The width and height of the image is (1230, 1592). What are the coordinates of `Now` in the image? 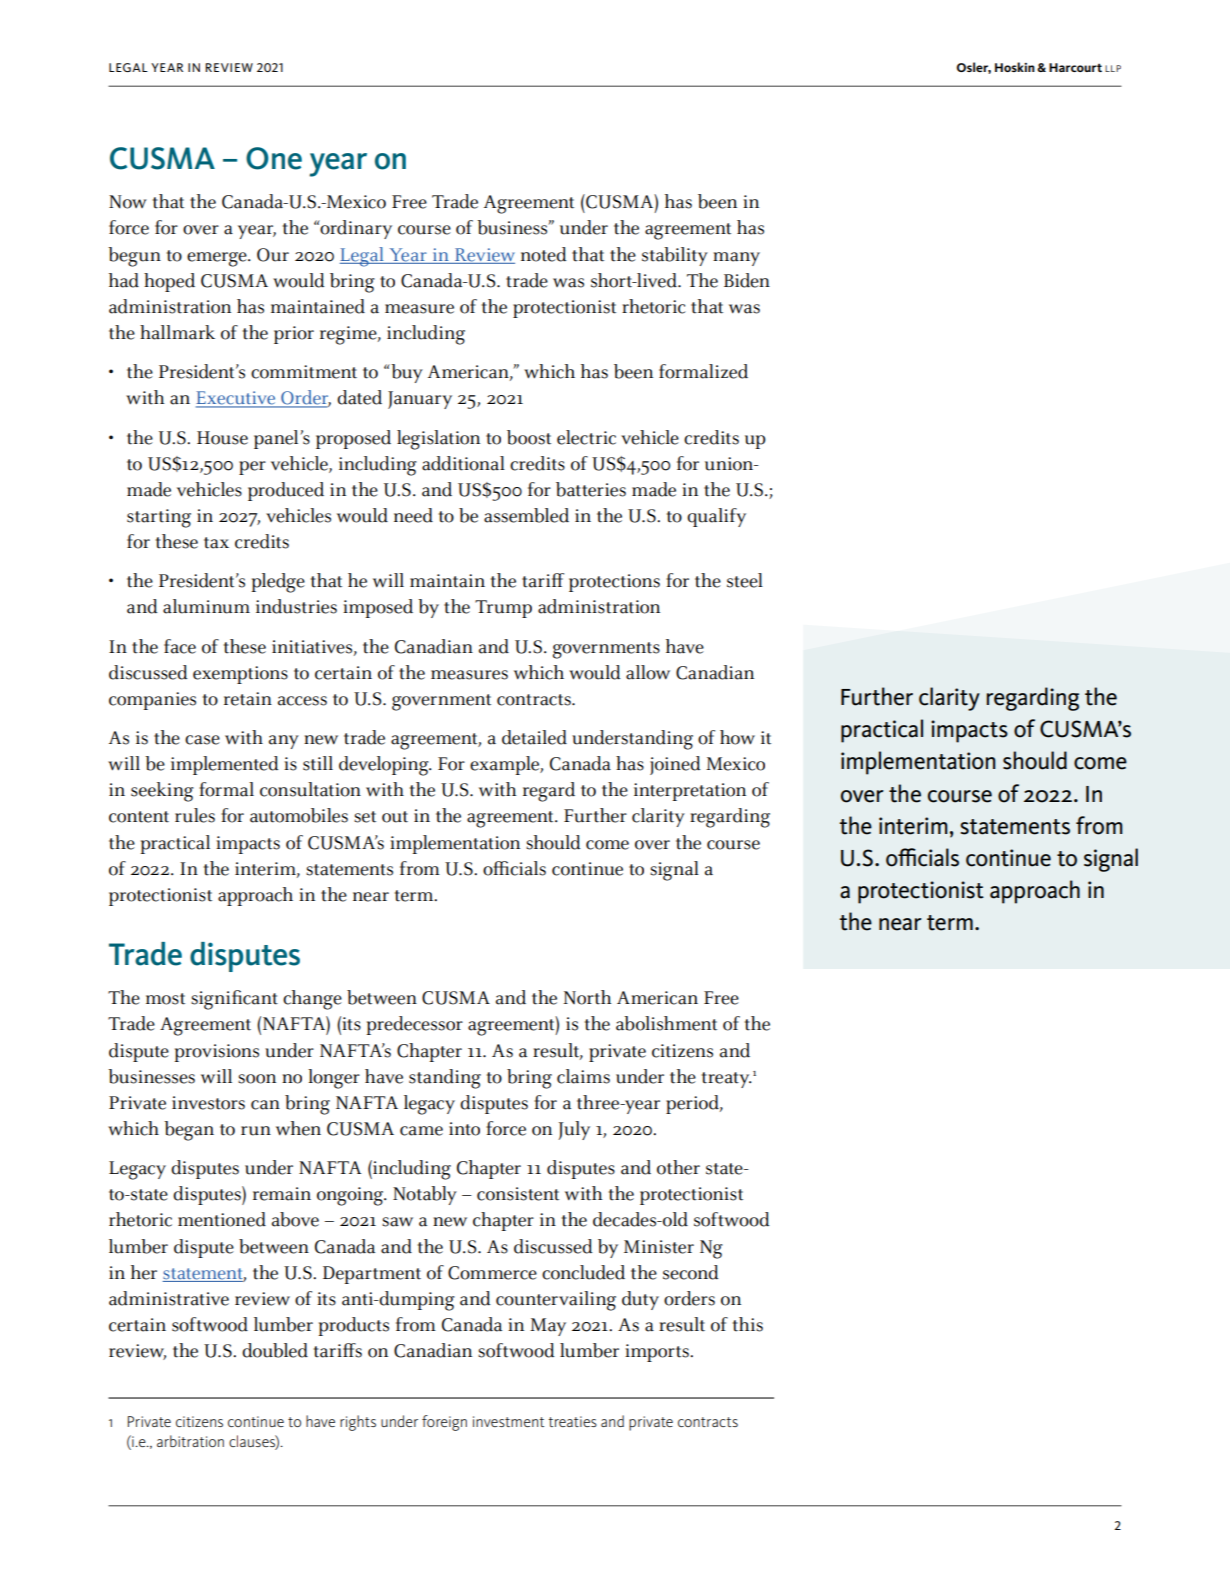 It's located at (128, 202).
